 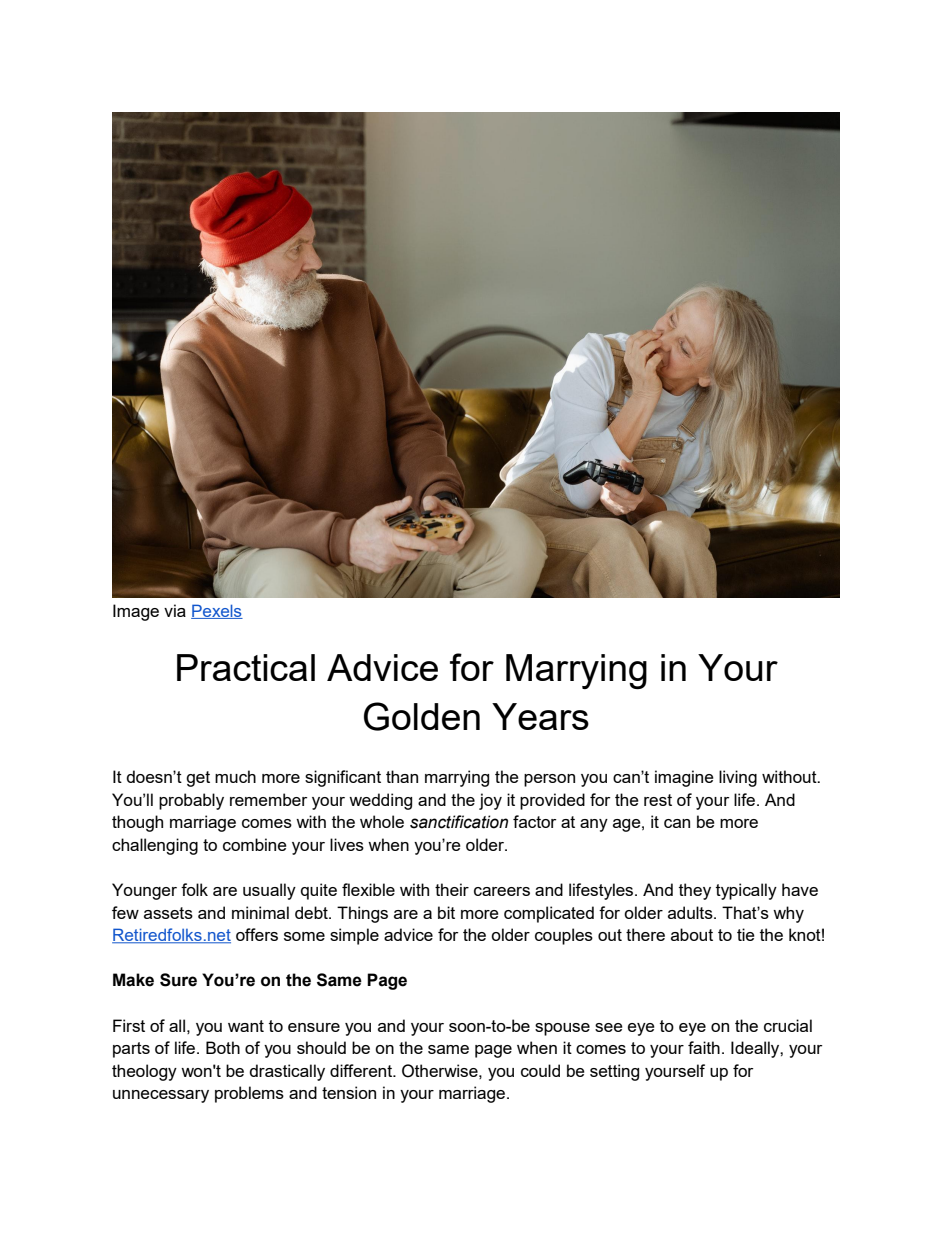 I want to click on problems, so click(x=249, y=1094).
